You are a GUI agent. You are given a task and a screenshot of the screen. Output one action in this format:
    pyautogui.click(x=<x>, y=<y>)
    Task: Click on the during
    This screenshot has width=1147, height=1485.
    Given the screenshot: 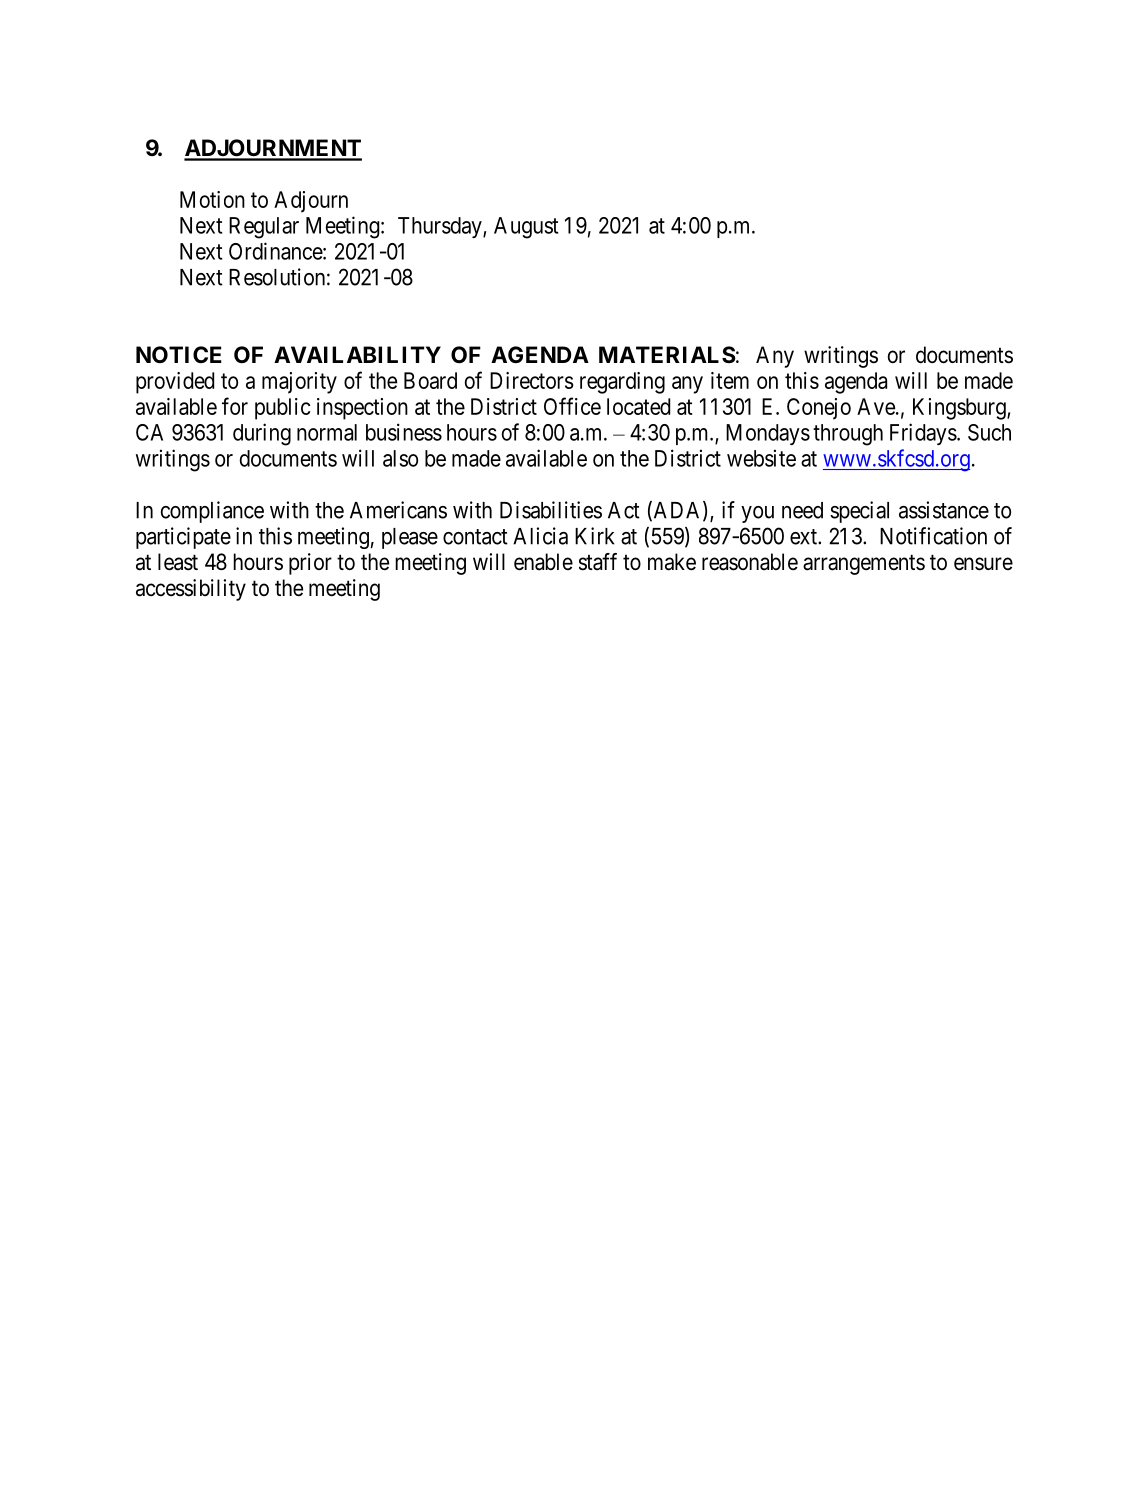 What is the action you would take?
    pyautogui.click(x=262, y=434)
